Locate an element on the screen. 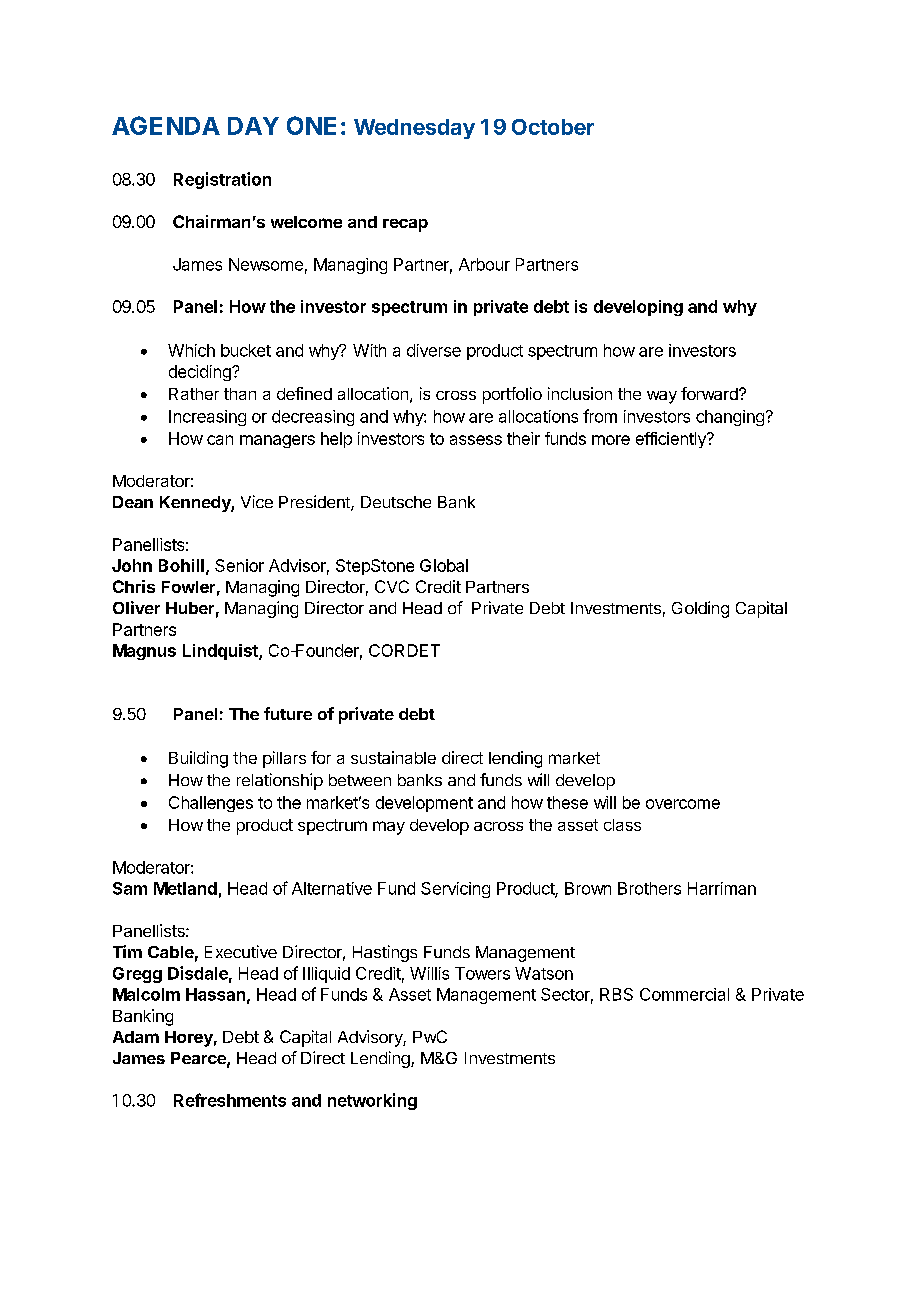 This screenshot has height=1308, width=924. CVC is located at coordinates (392, 586).
